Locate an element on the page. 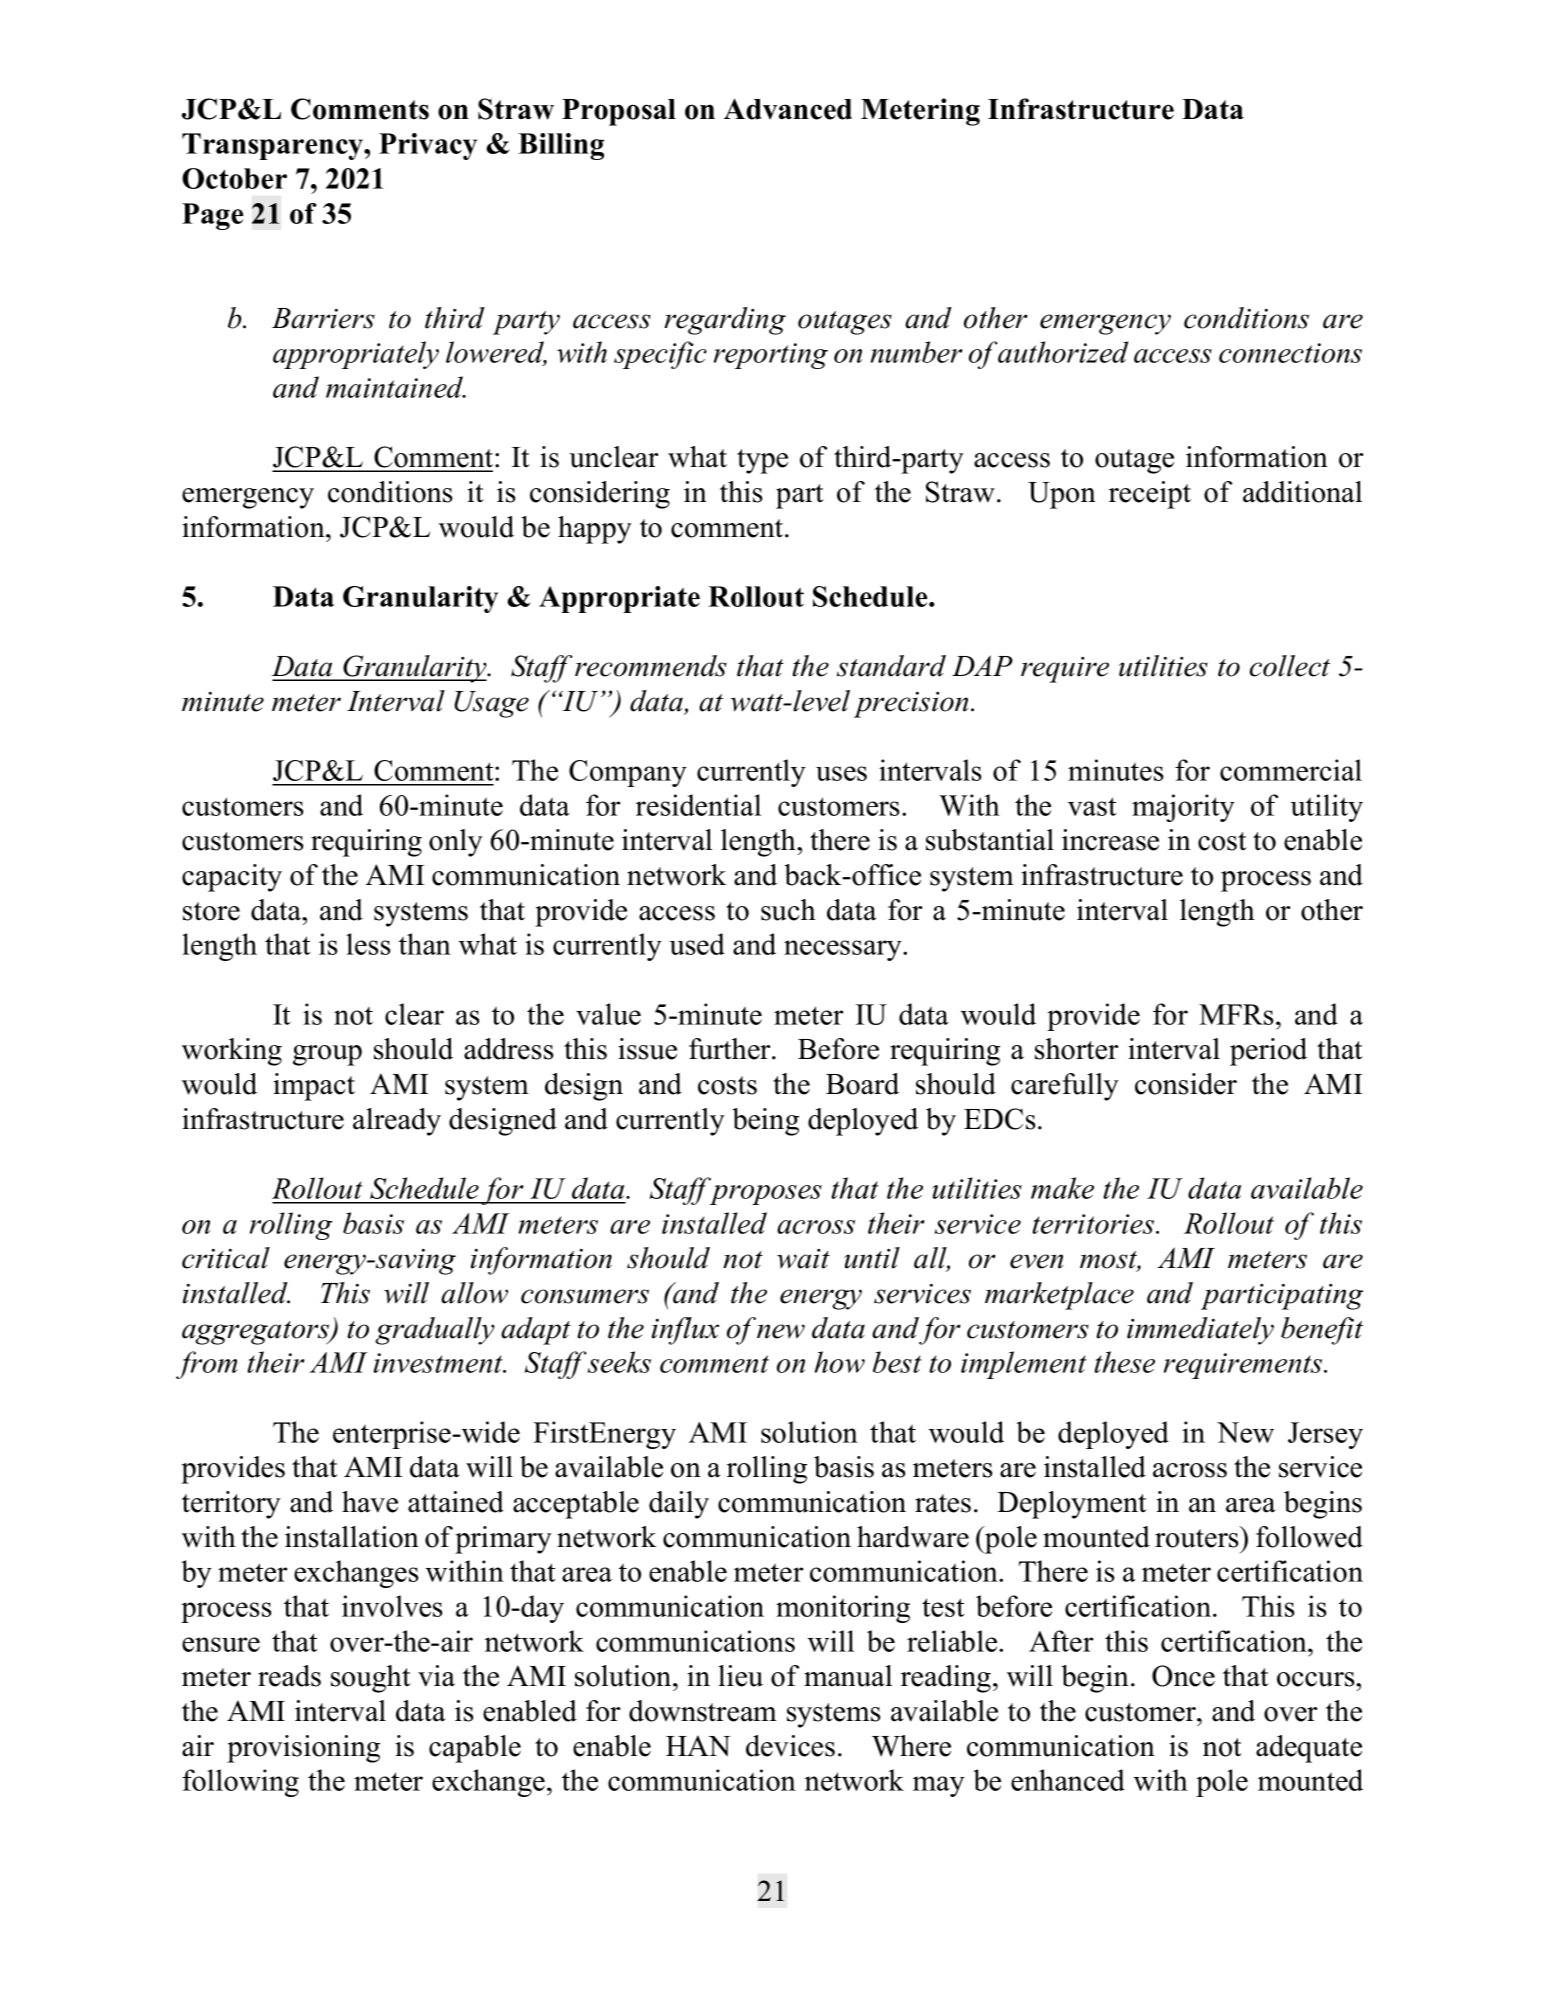  proposes is located at coordinates (766, 1195).
